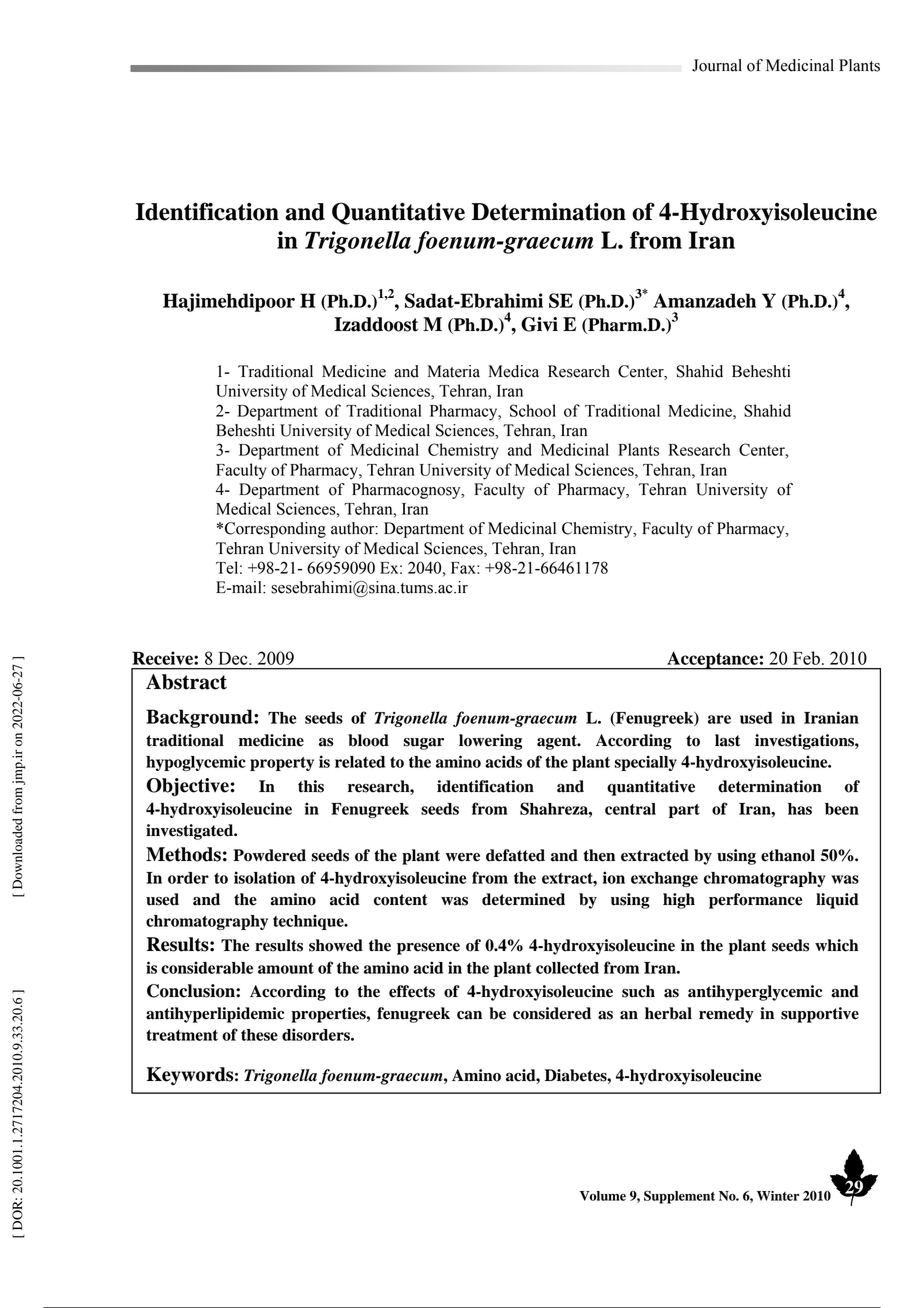 The width and height of the page is (924, 1308). Describe the element at coordinates (490, 742) in the page. I see `lowering` at that location.
